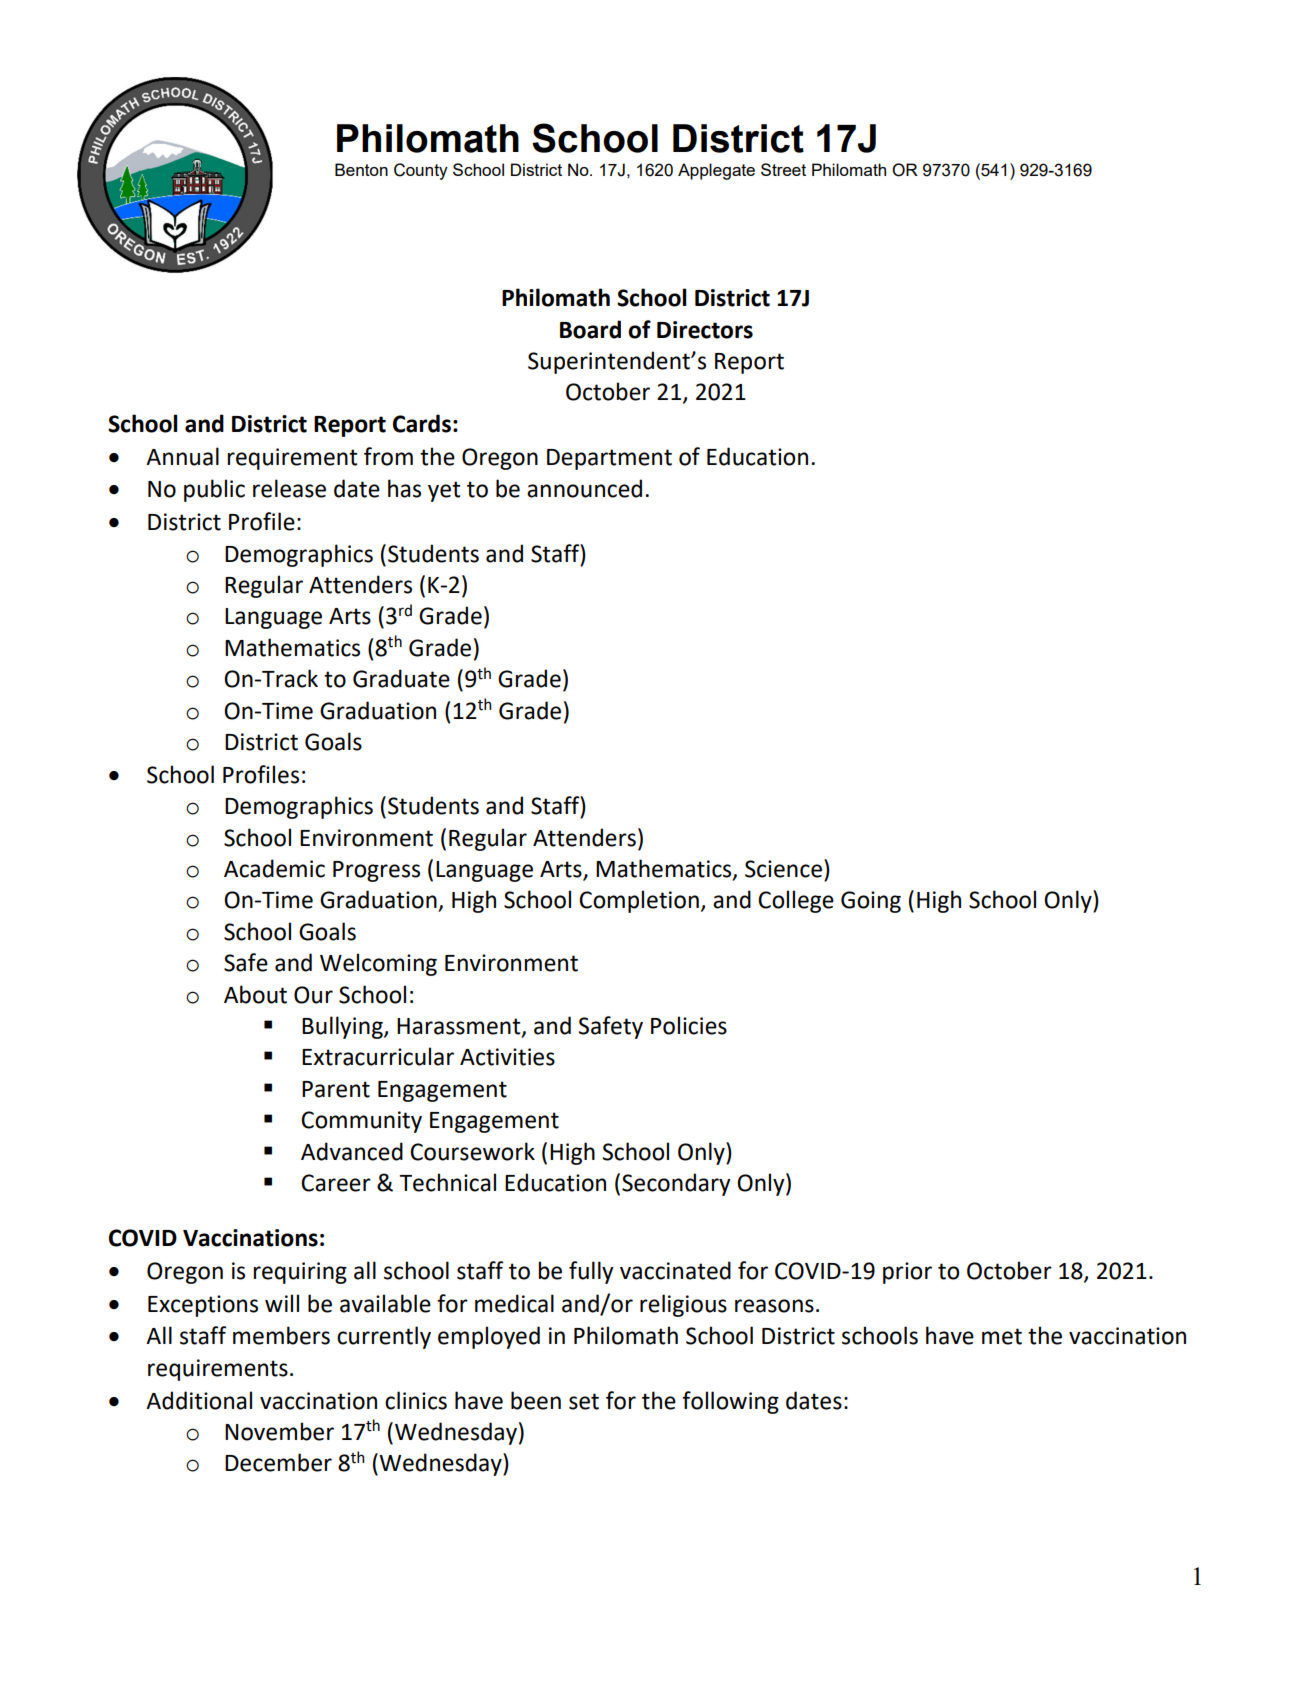  Describe the element at coordinates (336, 1089) in the page. I see `Parent` at that location.
